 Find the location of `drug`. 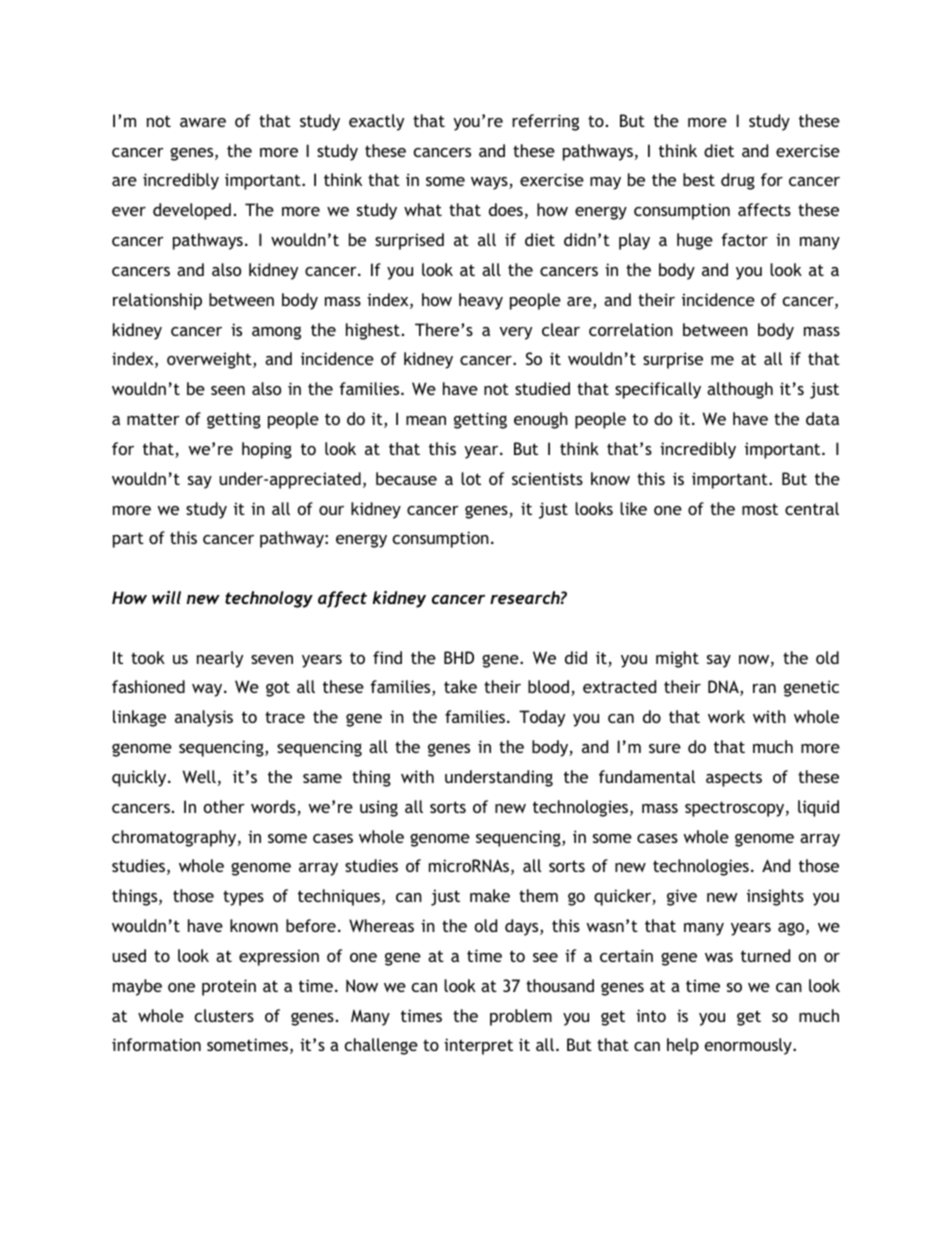

drug is located at coordinates (738, 181).
